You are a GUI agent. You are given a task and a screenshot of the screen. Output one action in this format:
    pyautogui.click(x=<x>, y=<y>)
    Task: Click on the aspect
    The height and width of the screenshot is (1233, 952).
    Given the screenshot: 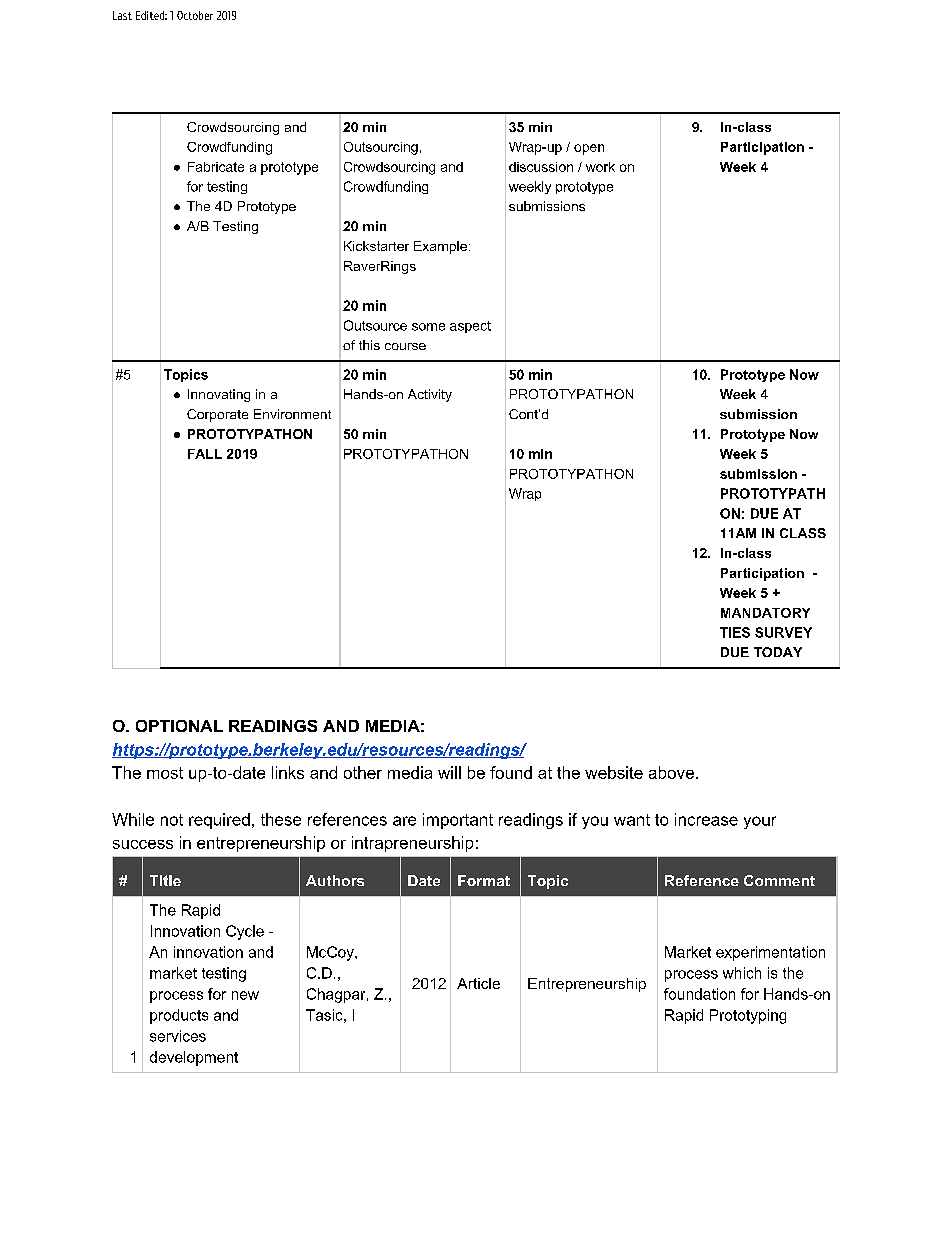 What is the action you would take?
    pyautogui.click(x=470, y=327)
